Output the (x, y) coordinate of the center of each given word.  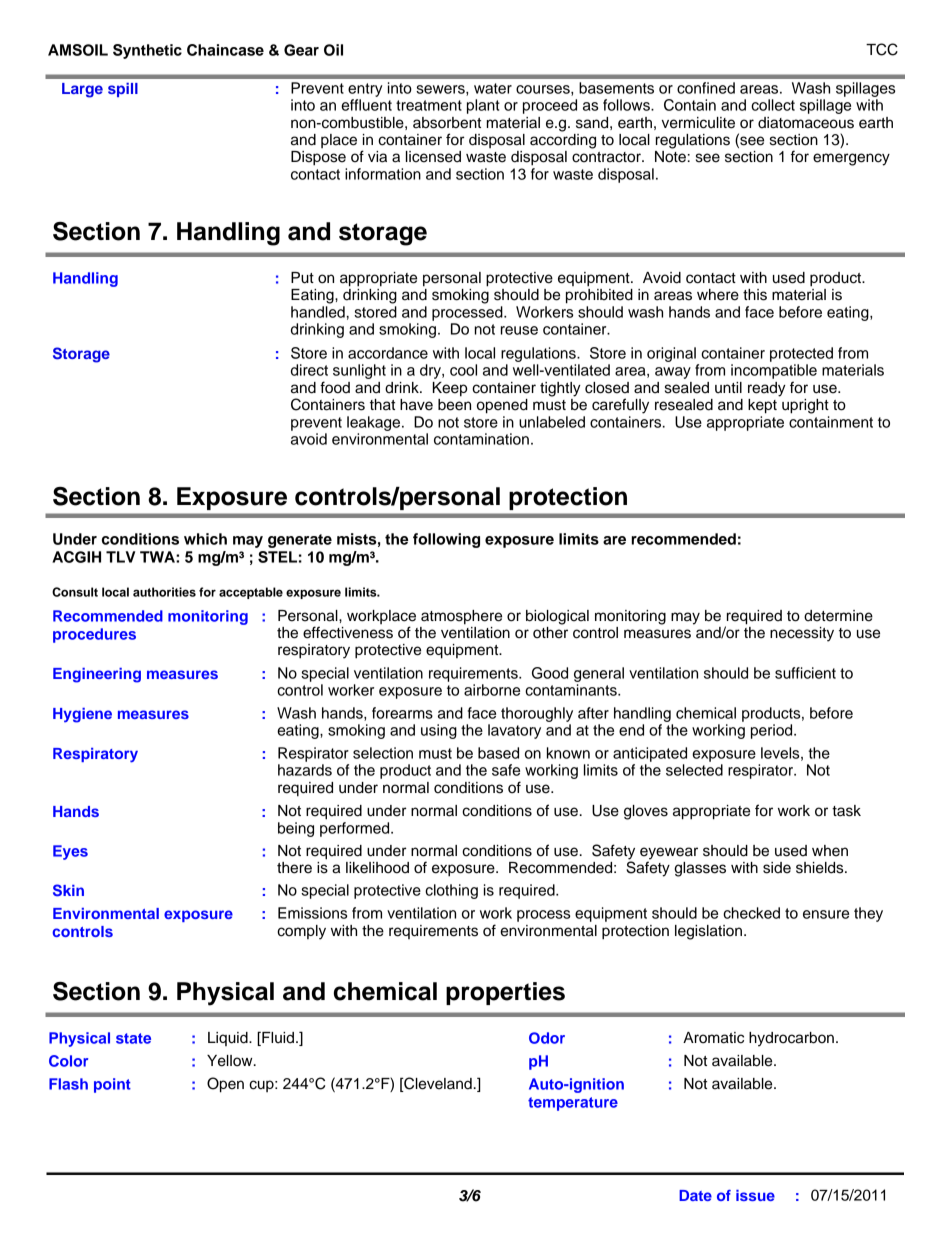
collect (773, 105)
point (112, 1085)
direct (309, 370)
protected (801, 354)
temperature (573, 1104)
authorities (164, 592)
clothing (451, 891)
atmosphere (461, 617)
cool (463, 370)
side (777, 868)
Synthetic (147, 51)
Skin (68, 890)
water (493, 88)
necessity (802, 634)
